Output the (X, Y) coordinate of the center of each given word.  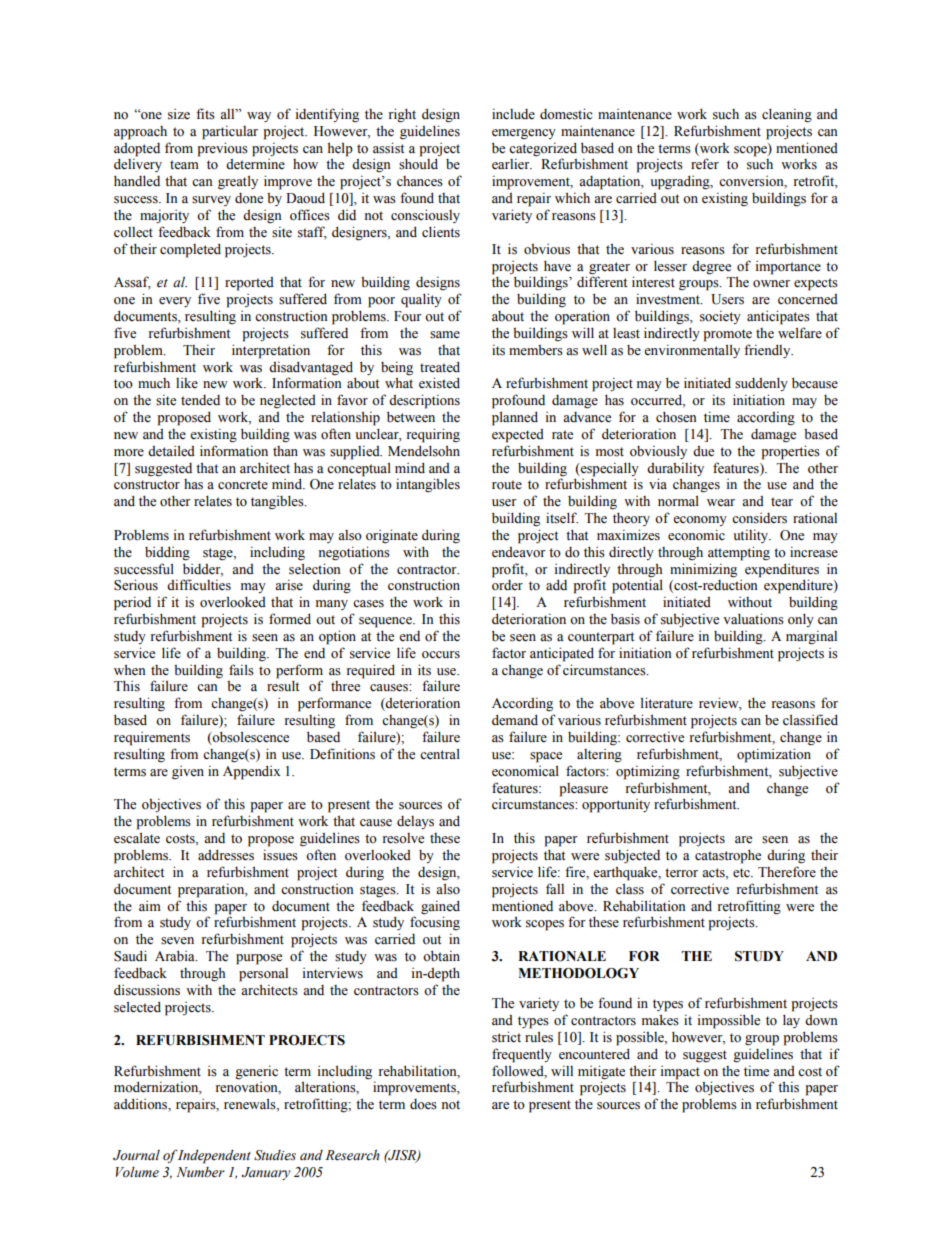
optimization (774, 755)
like (187, 383)
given (188, 772)
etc (742, 873)
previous (222, 149)
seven (177, 941)
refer (705, 164)
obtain (441, 956)
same (445, 335)
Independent (214, 1157)
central (440, 753)
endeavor (519, 552)
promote (727, 335)
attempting (739, 553)
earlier (512, 163)
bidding (167, 553)
